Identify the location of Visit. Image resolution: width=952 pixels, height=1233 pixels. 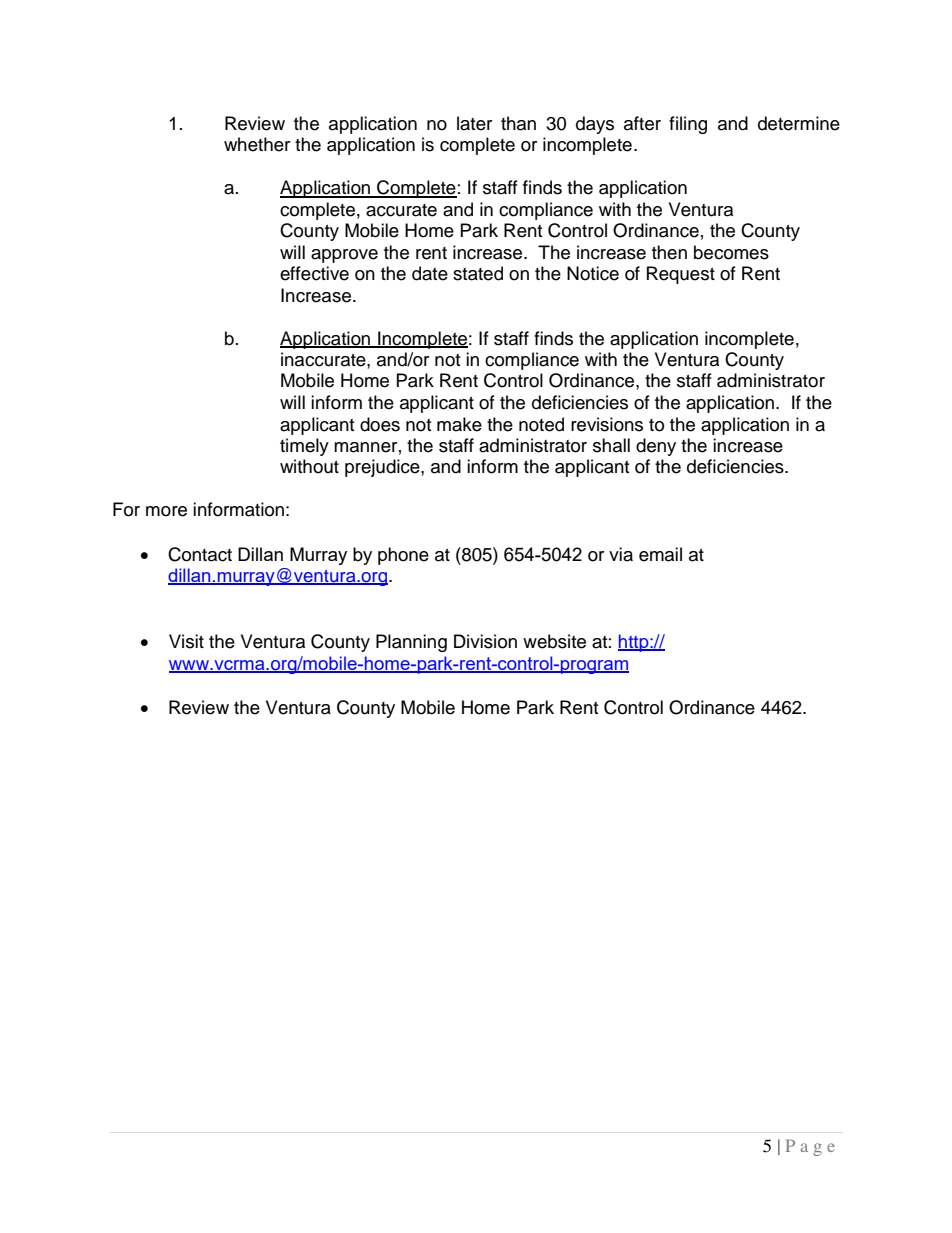
(186, 641).
